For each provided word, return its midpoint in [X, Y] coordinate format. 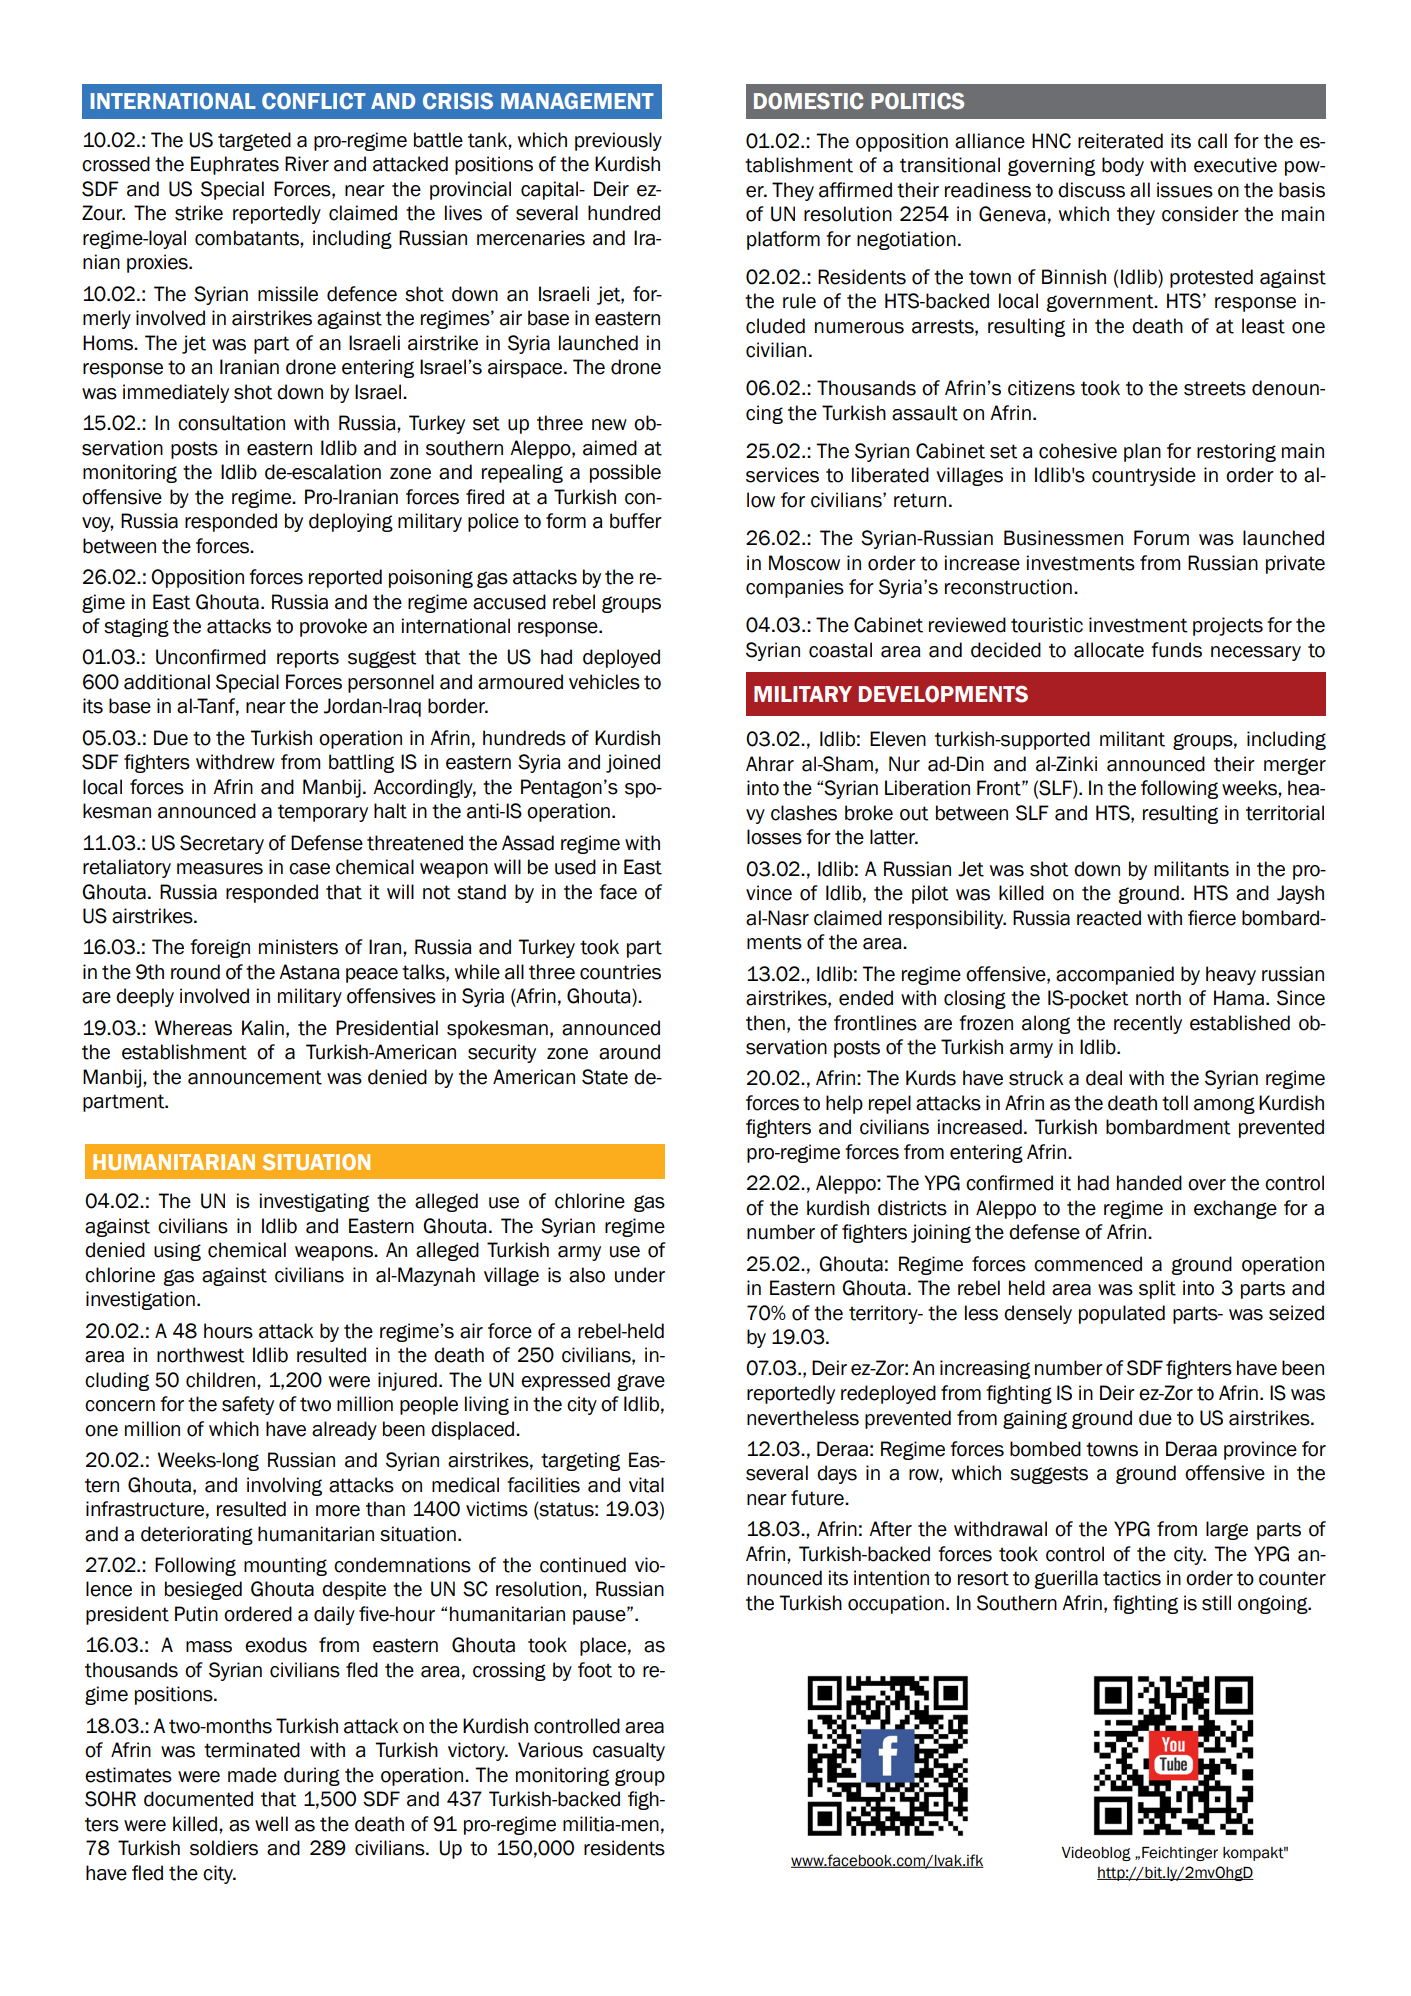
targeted [254, 141]
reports [308, 659]
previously [618, 141]
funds [1176, 650]
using [177, 1251]
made [252, 1775]
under [640, 1275]
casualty [629, 1751]
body [1123, 166]
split [1157, 1289]
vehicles [604, 682]
